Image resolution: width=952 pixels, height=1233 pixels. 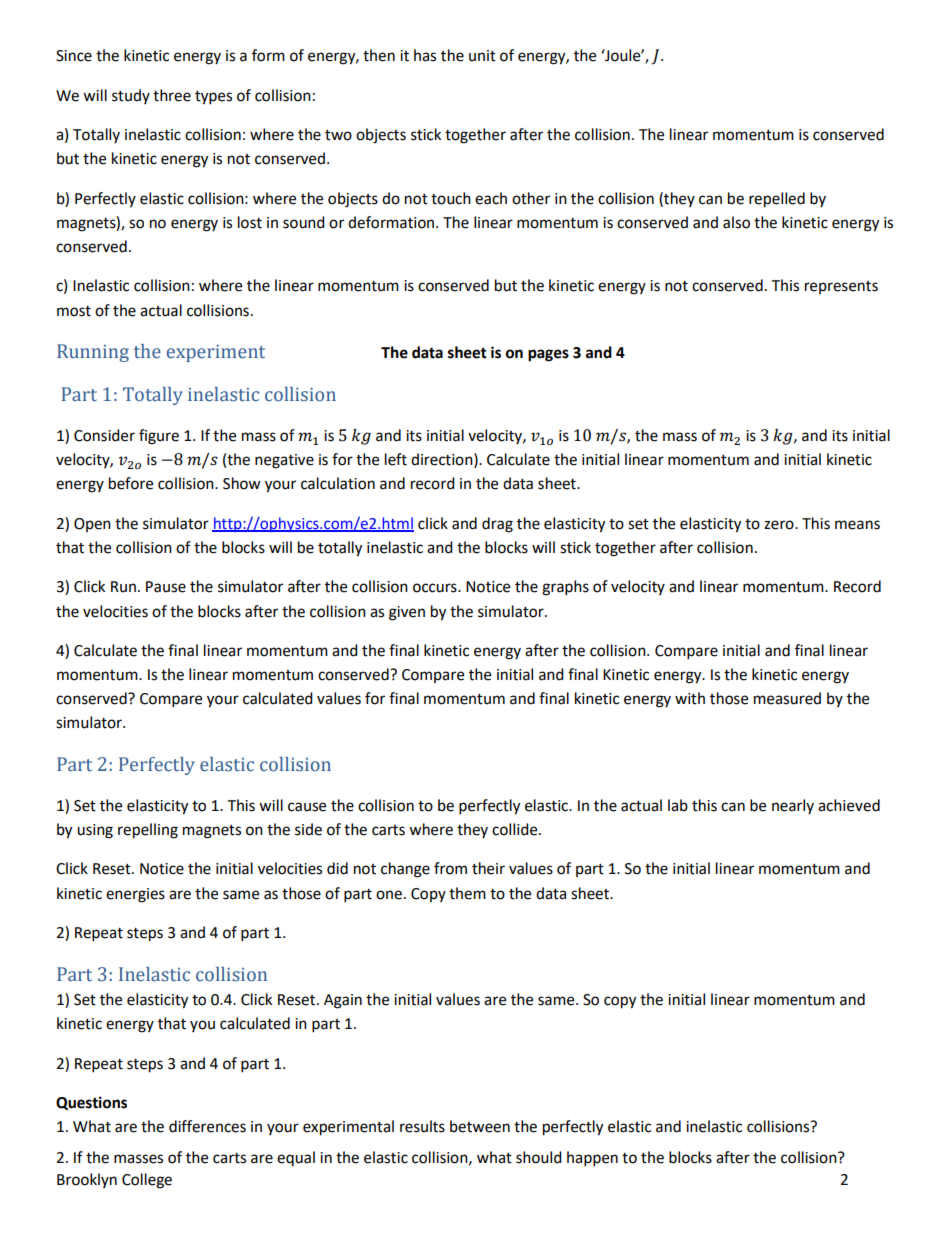 I want to click on happen, so click(x=592, y=1159).
